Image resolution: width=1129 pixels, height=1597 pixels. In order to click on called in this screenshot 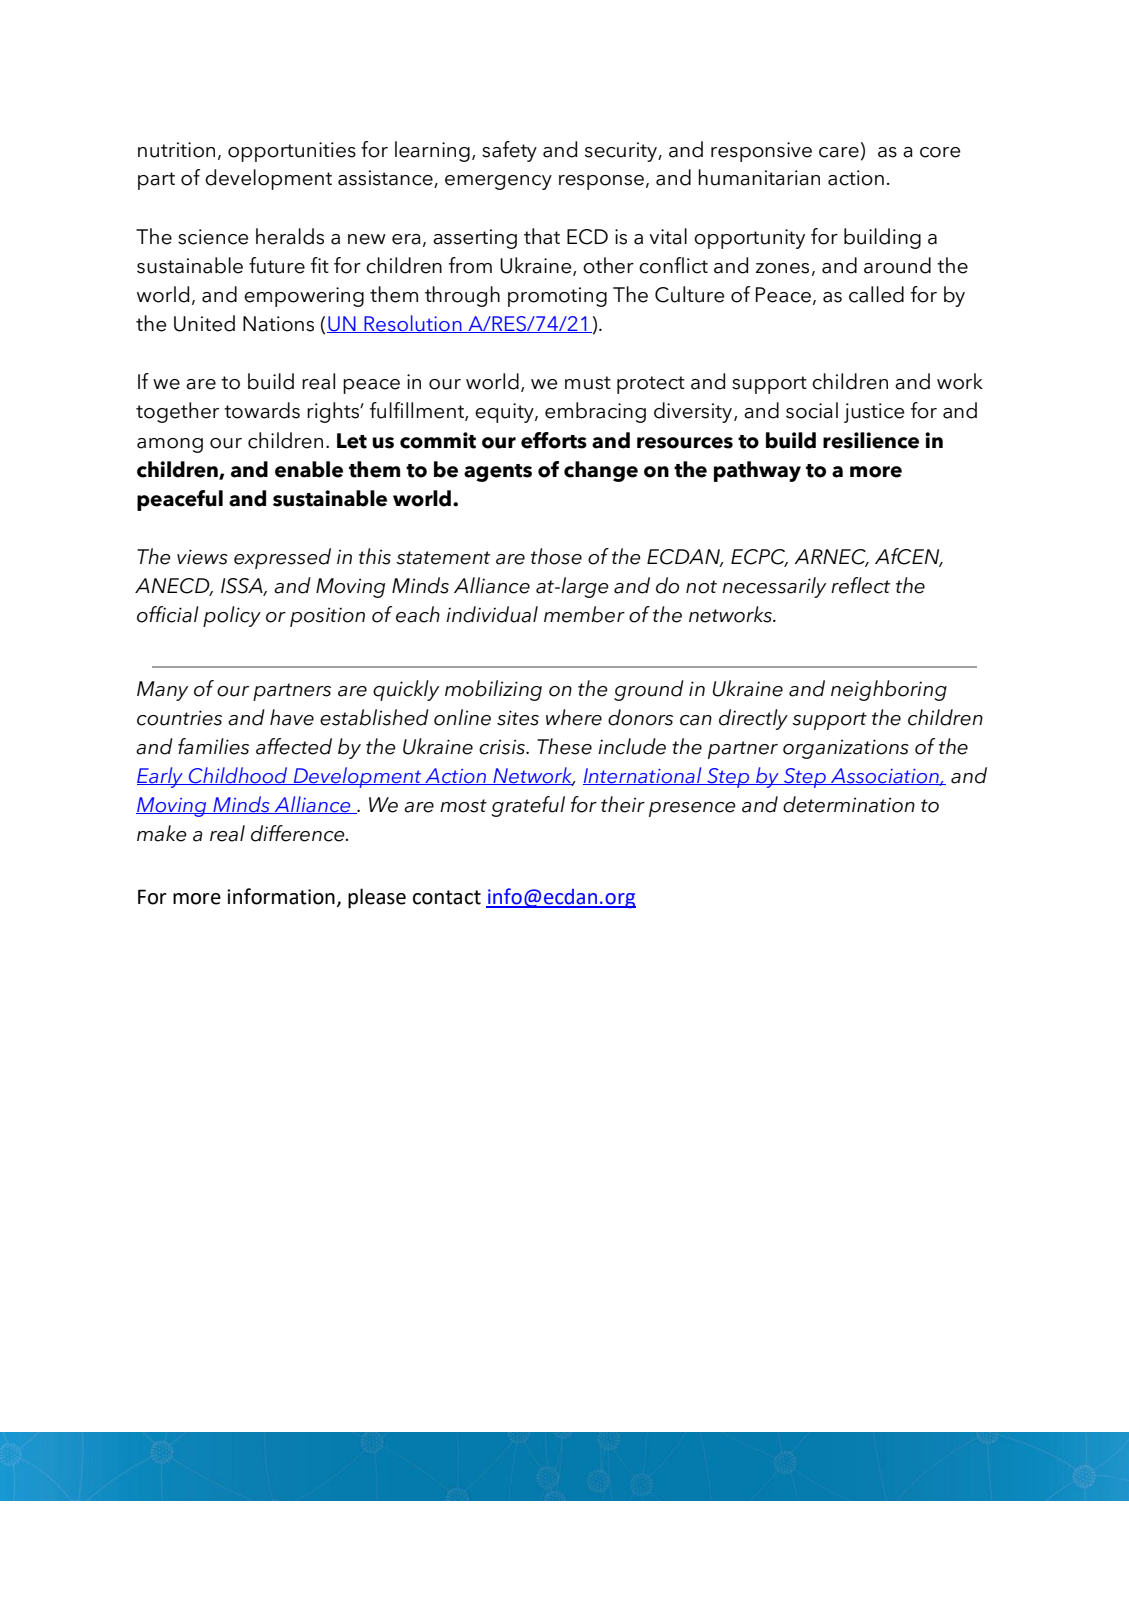, I will do `click(876, 294)`.
